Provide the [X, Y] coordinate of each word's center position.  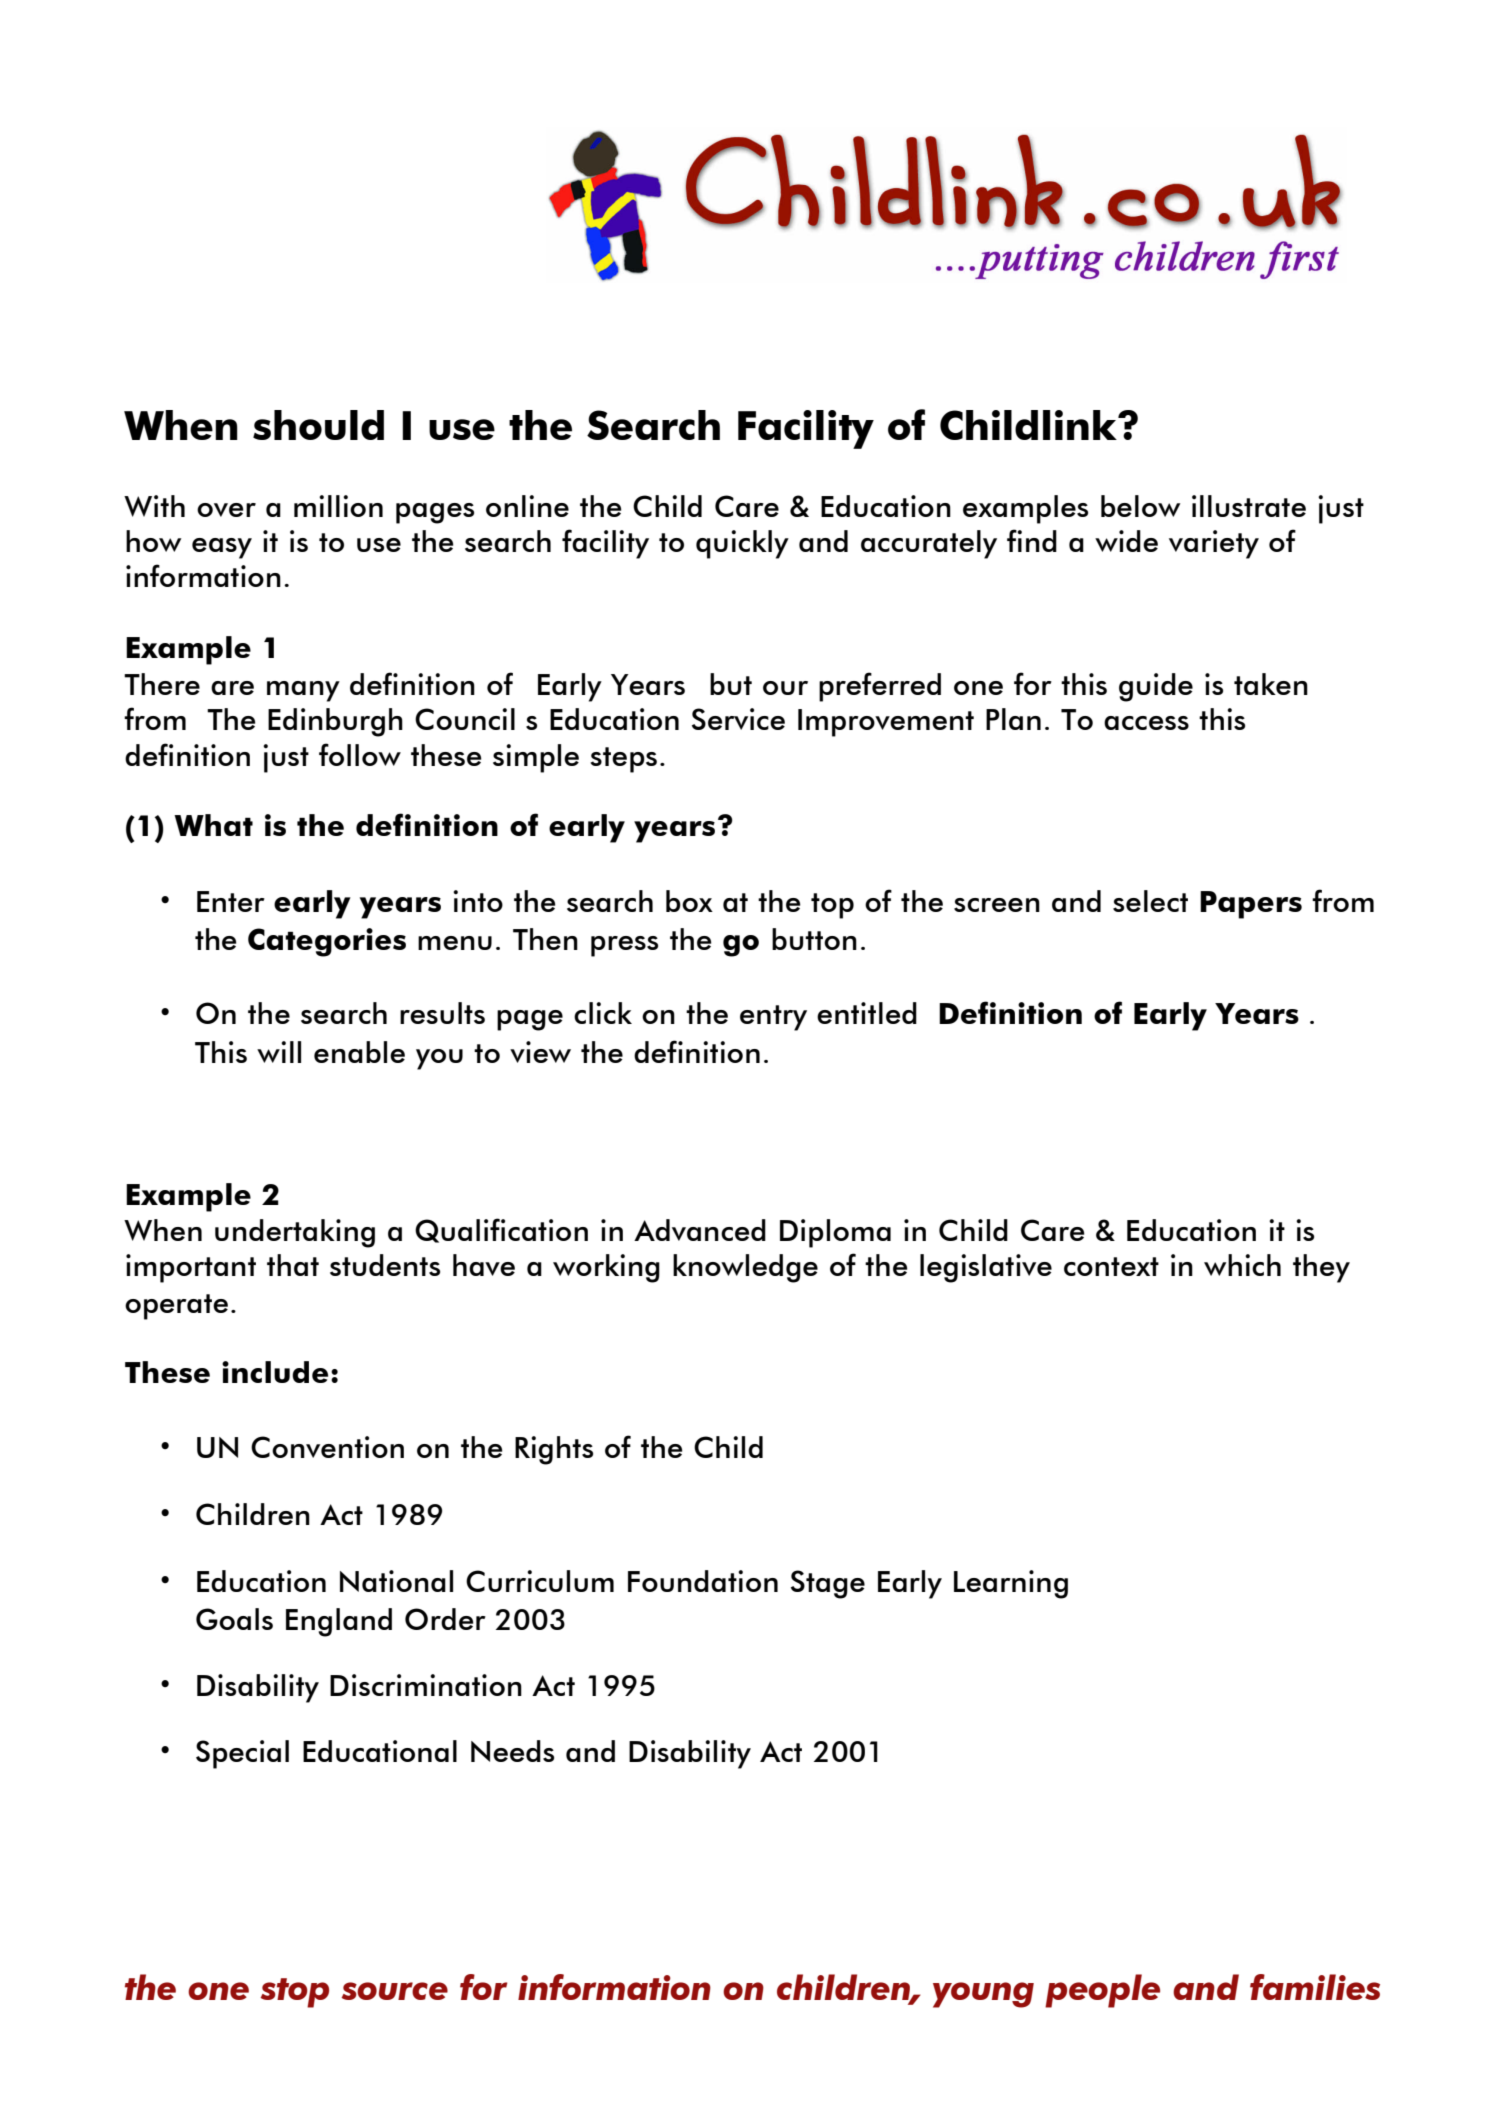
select [1150, 901]
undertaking [295, 1233]
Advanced [700, 1230]
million [338, 506]
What [213, 825]
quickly [742, 544]
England [339, 1622]
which [1242, 1265]
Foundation [703, 1581]
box [689, 901]
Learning [1011, 1584]
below [1140, 506]
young [983, 1995]
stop [294, 1993]
